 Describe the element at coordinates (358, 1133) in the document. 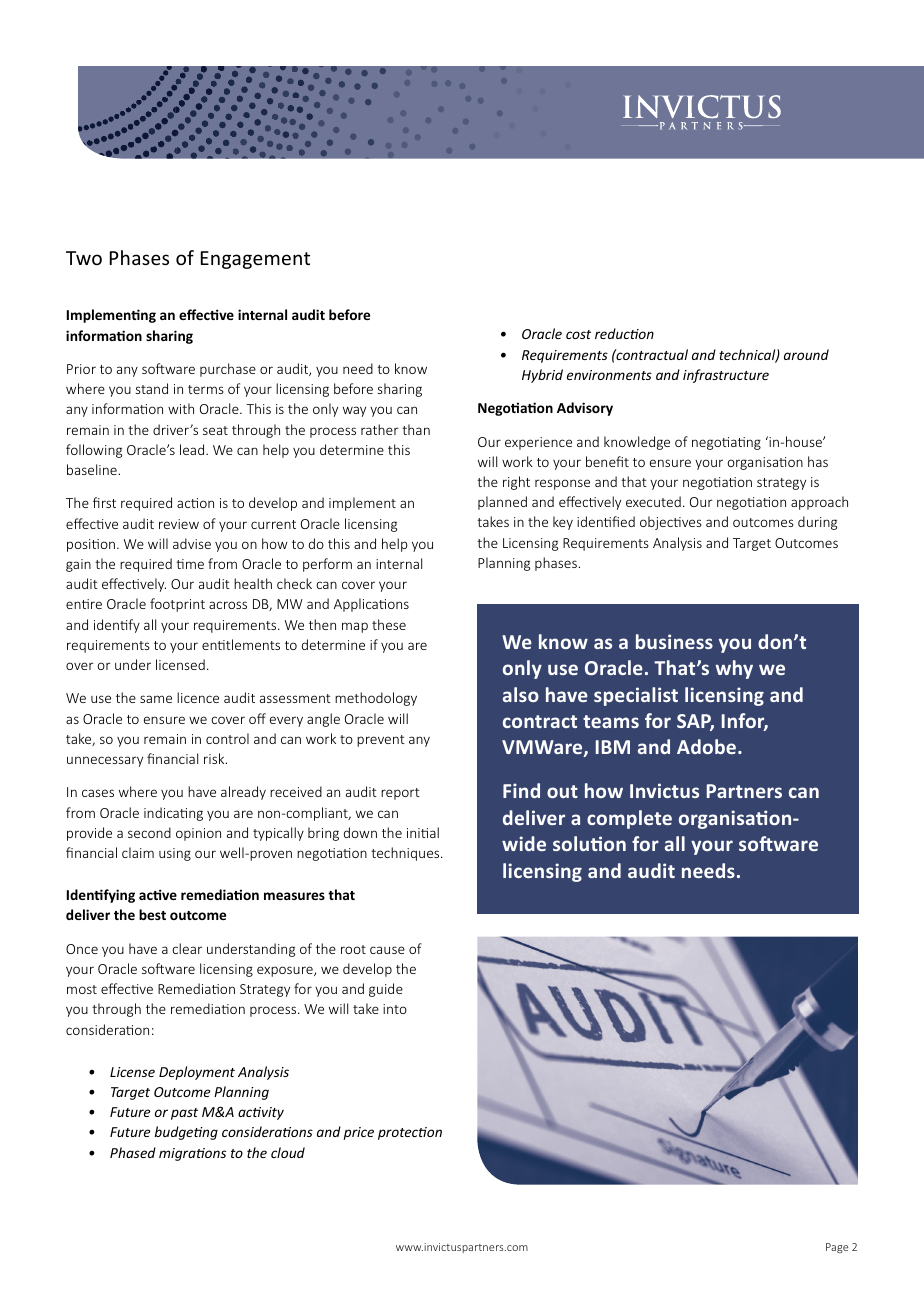

I see `price` at that location.
